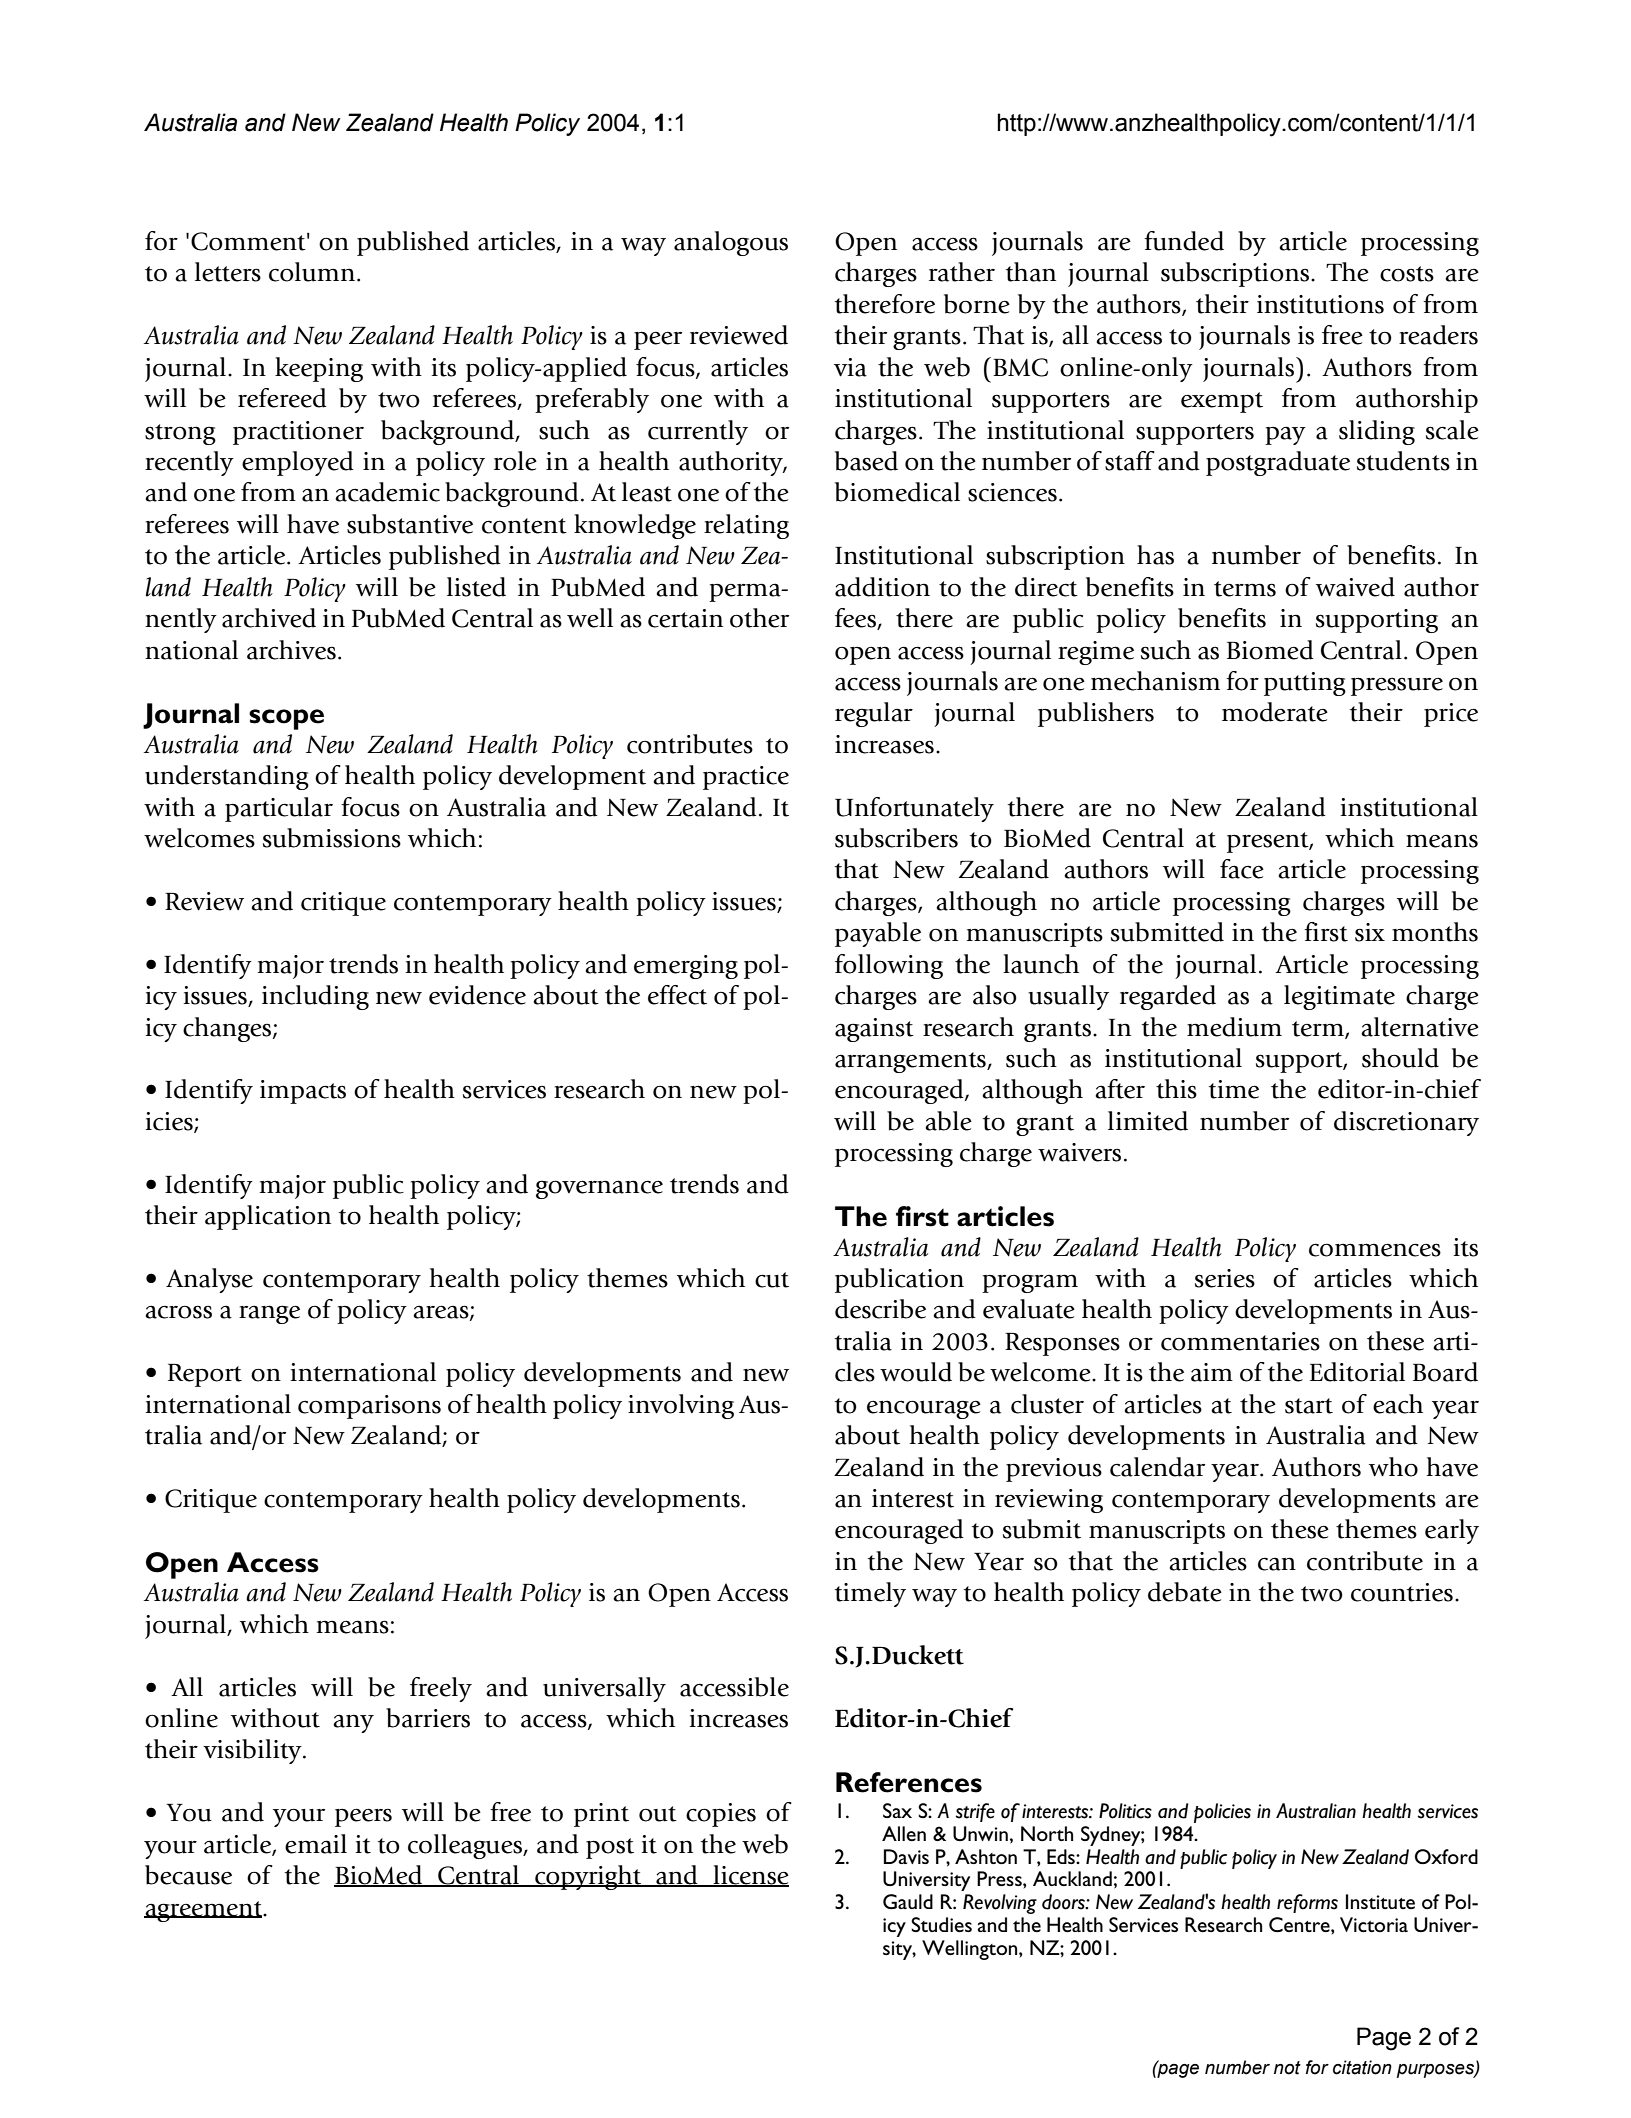  I want to click on impacts, so click(303, 1092).
